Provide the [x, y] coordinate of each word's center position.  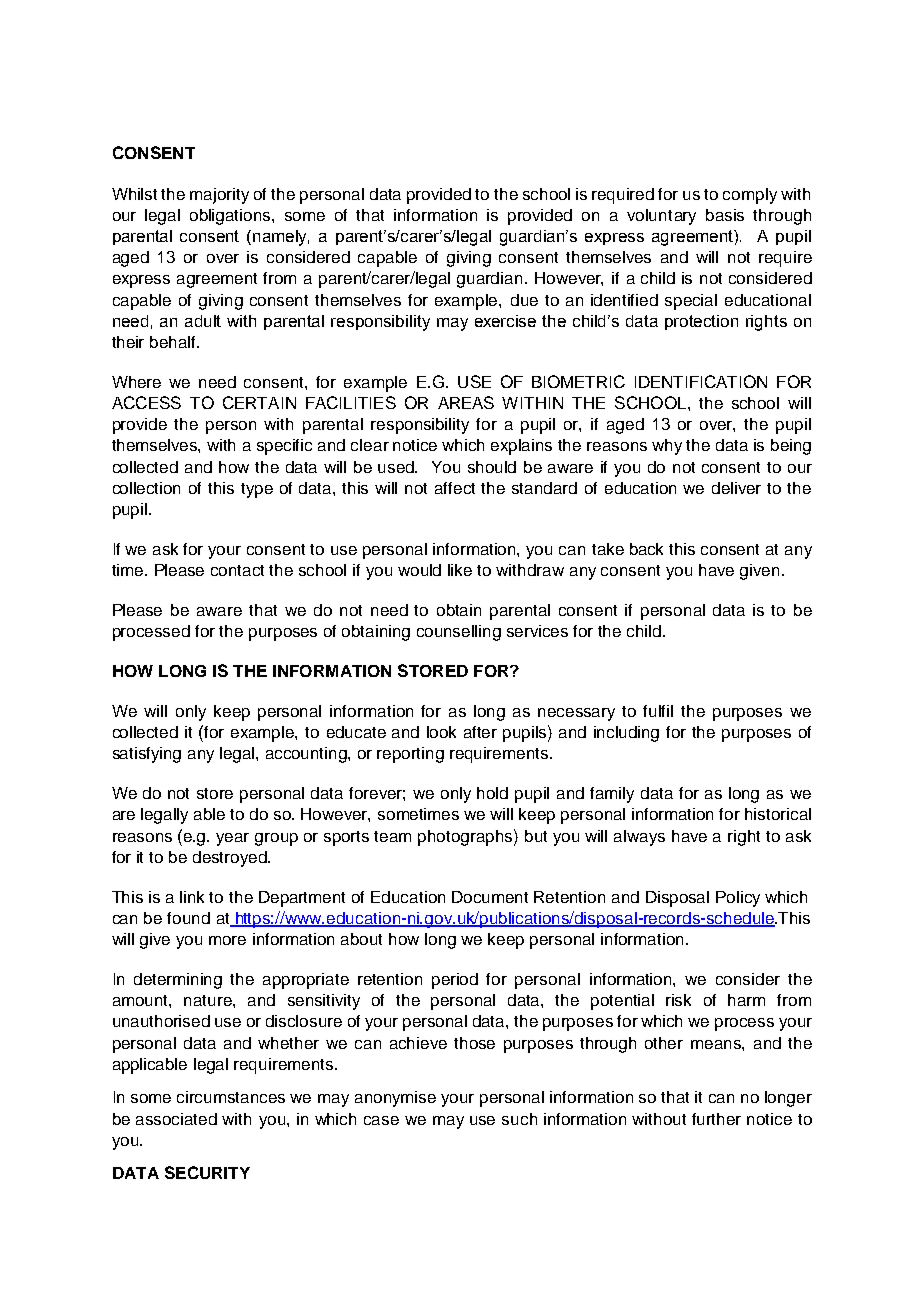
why [667, 447]
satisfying [147, 755]
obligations [231, 217]
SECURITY [207, 1172]
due [524, 300]
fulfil [658, 711]
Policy [738, 899]
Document [490, 897]
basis [725, 215]
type [257, 490]
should [492, 467]
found [188, 918]
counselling [459, 633]
